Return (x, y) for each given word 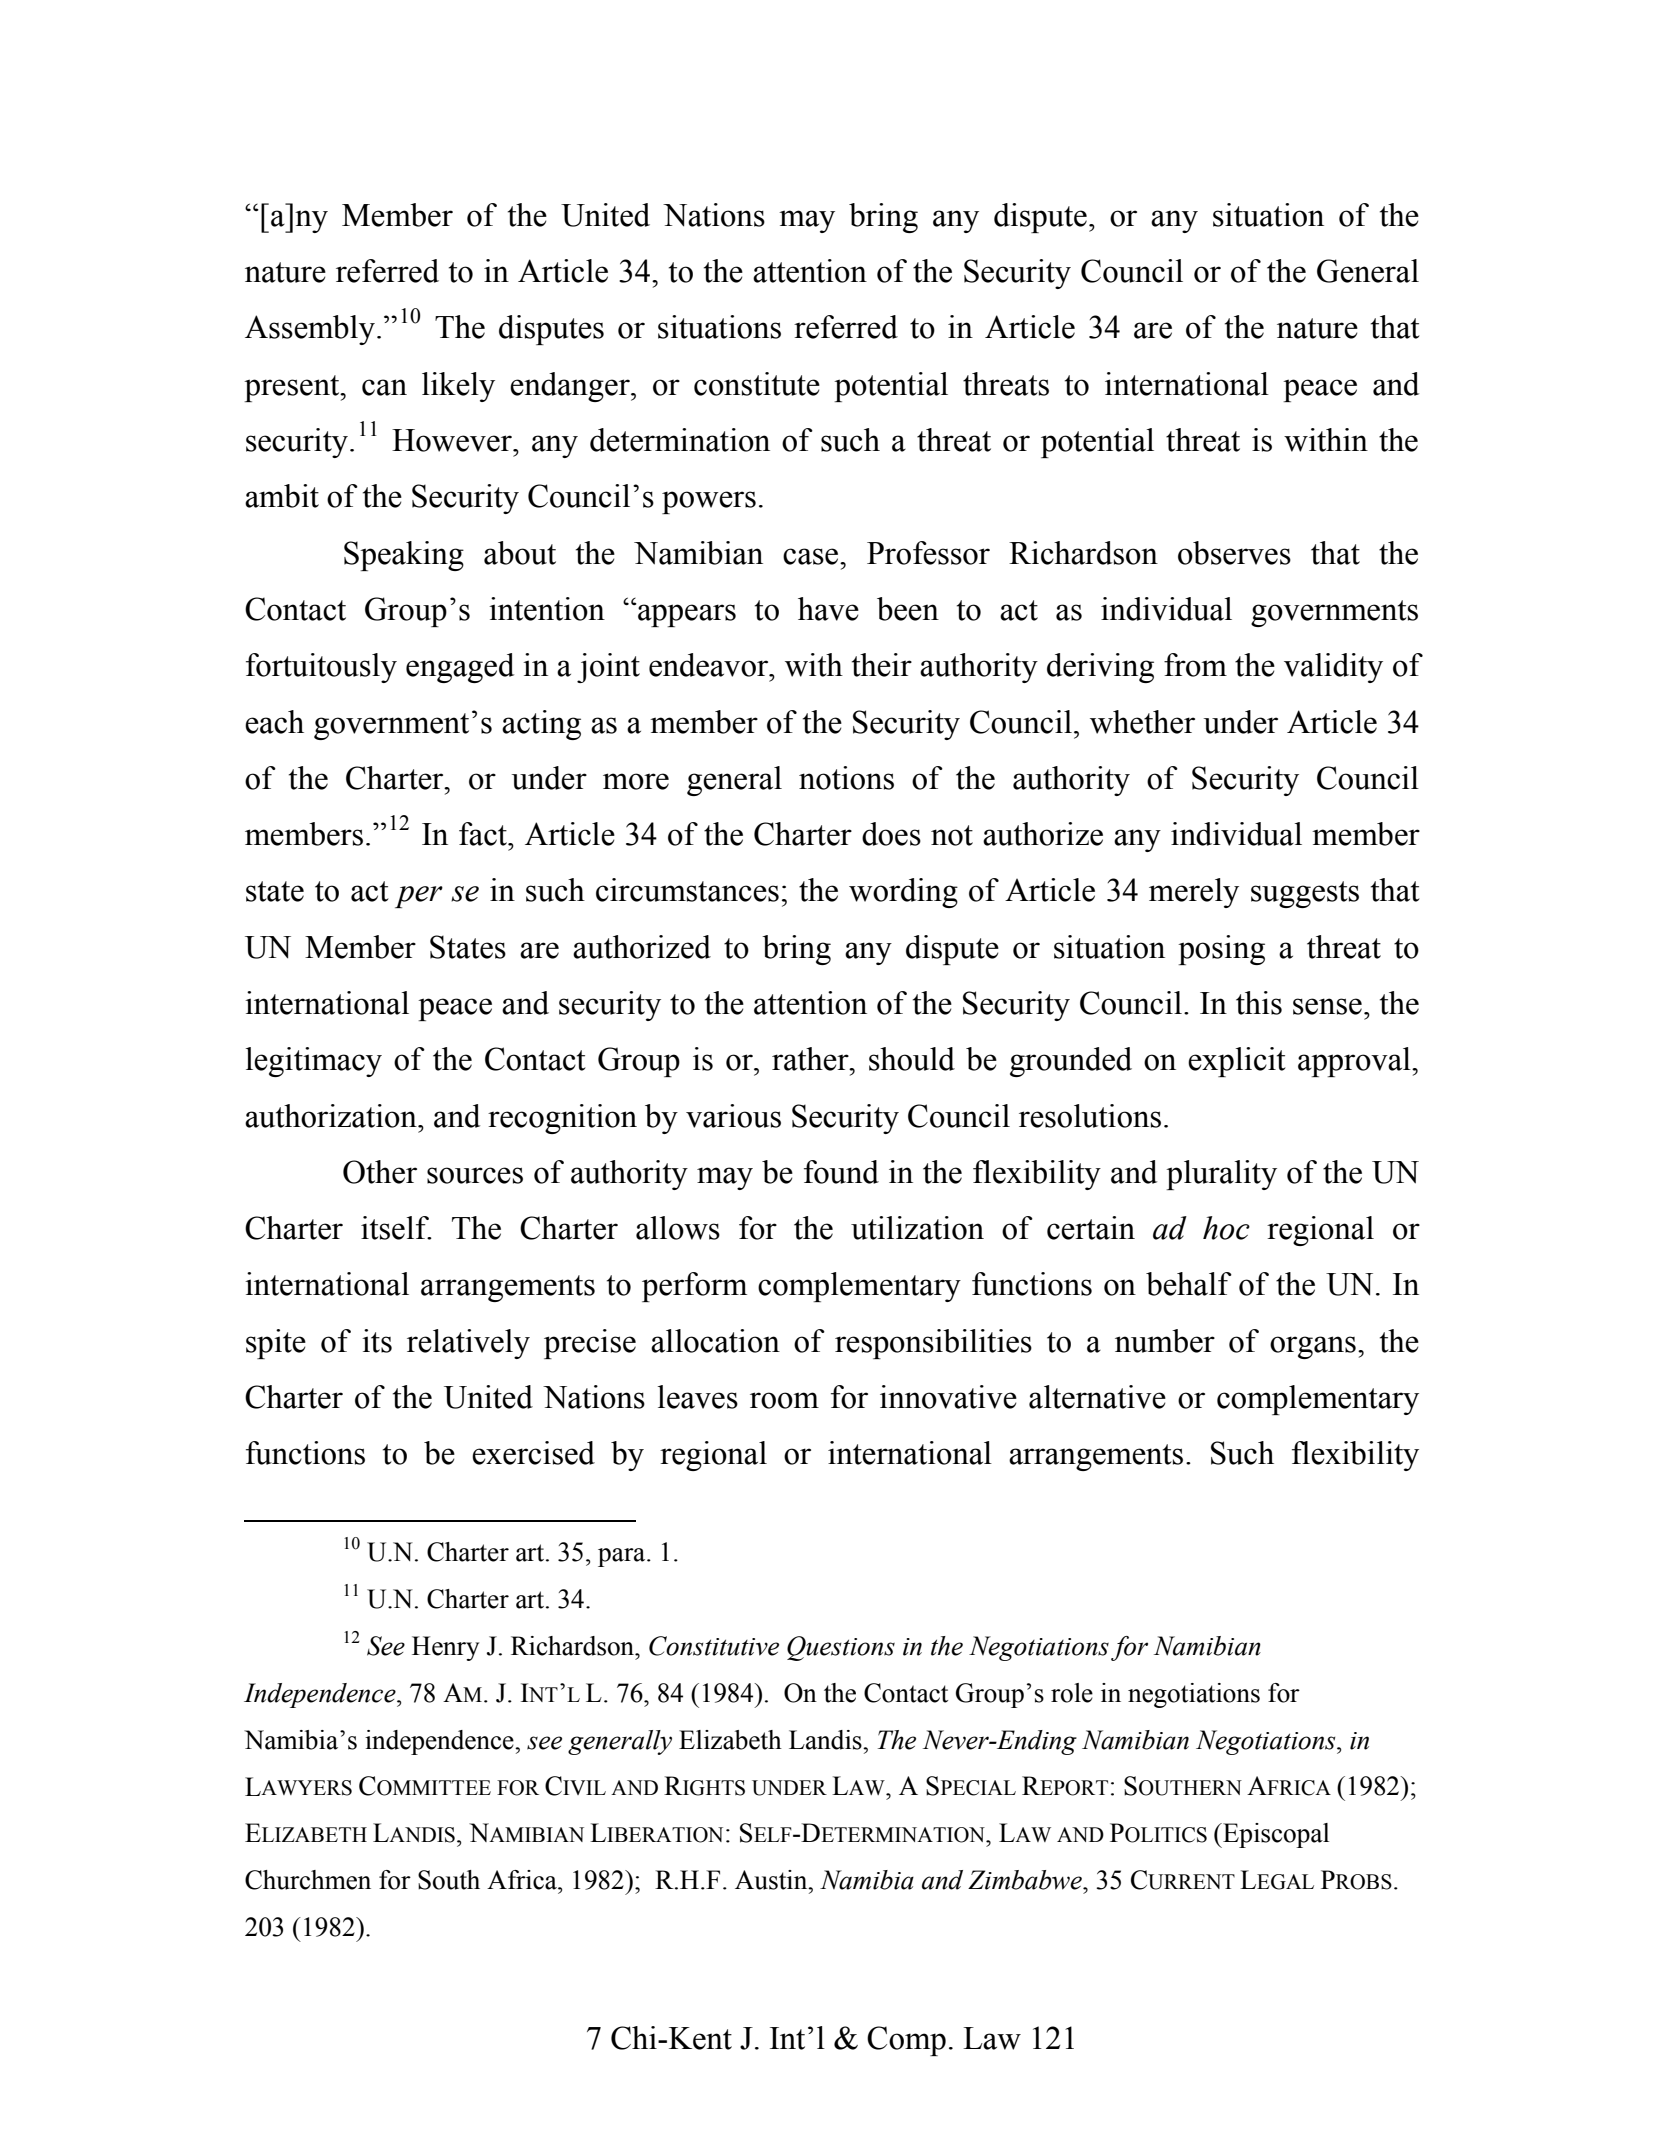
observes (1234, 553)
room (784, 1400)
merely (1194, 893)
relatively (468, 1344)
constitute (757, 384)
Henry (445, 1648)
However (453, 440)
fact (484, 834)
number (1165, 1341)
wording (903, 893)
